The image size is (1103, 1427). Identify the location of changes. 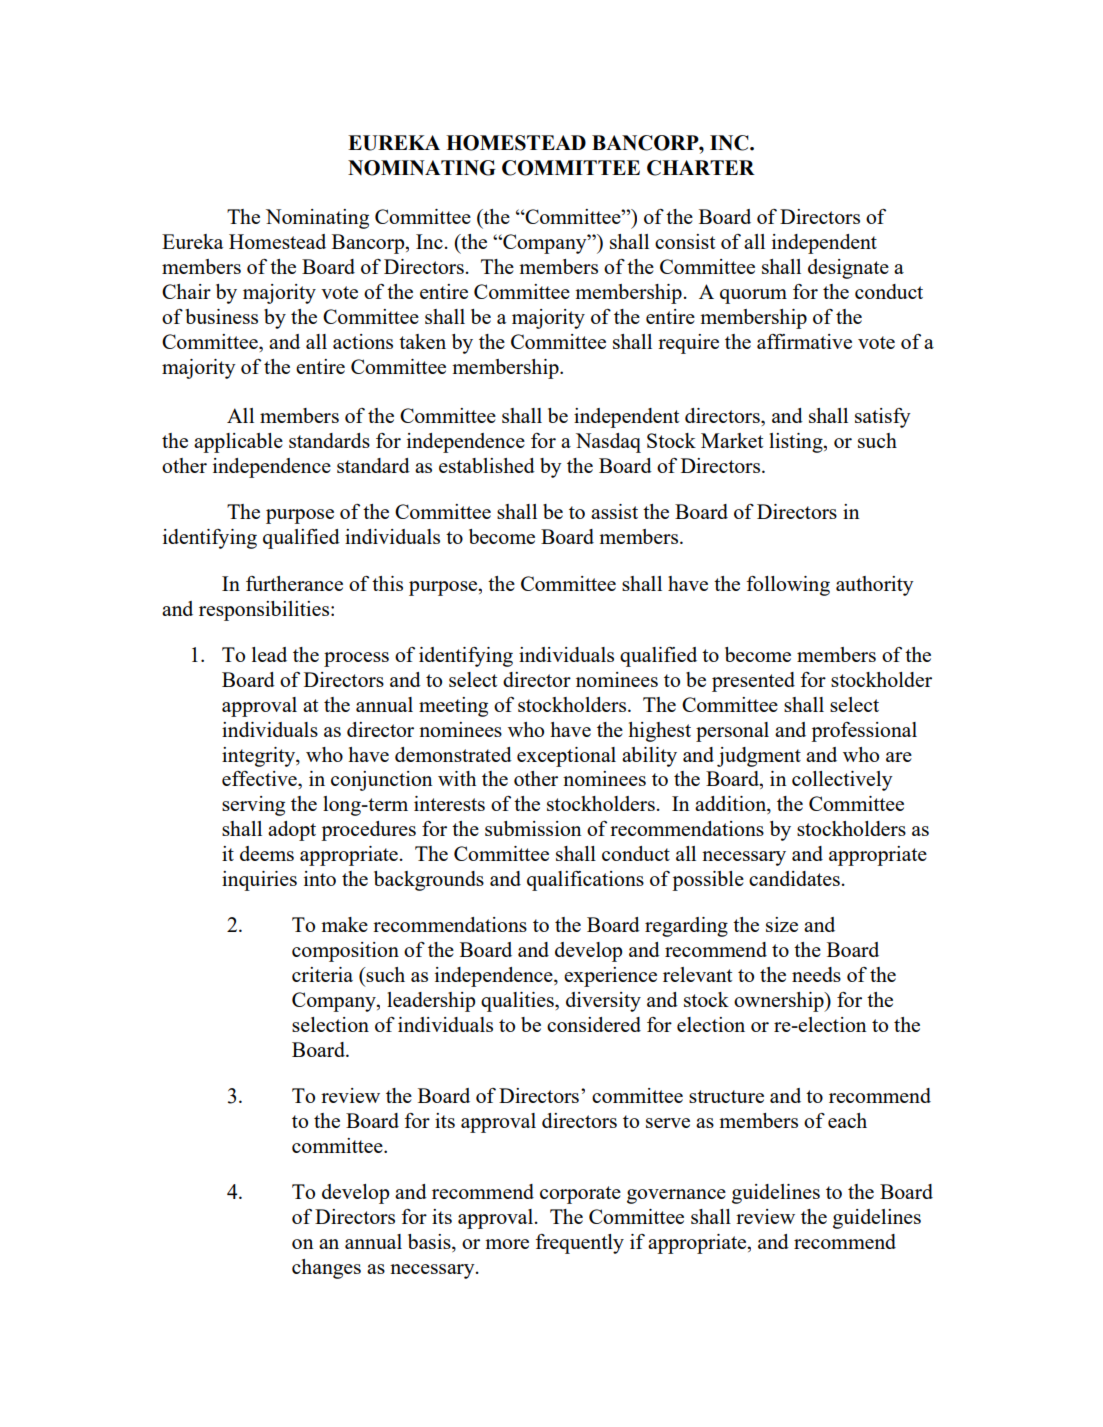
(326, 1269).
